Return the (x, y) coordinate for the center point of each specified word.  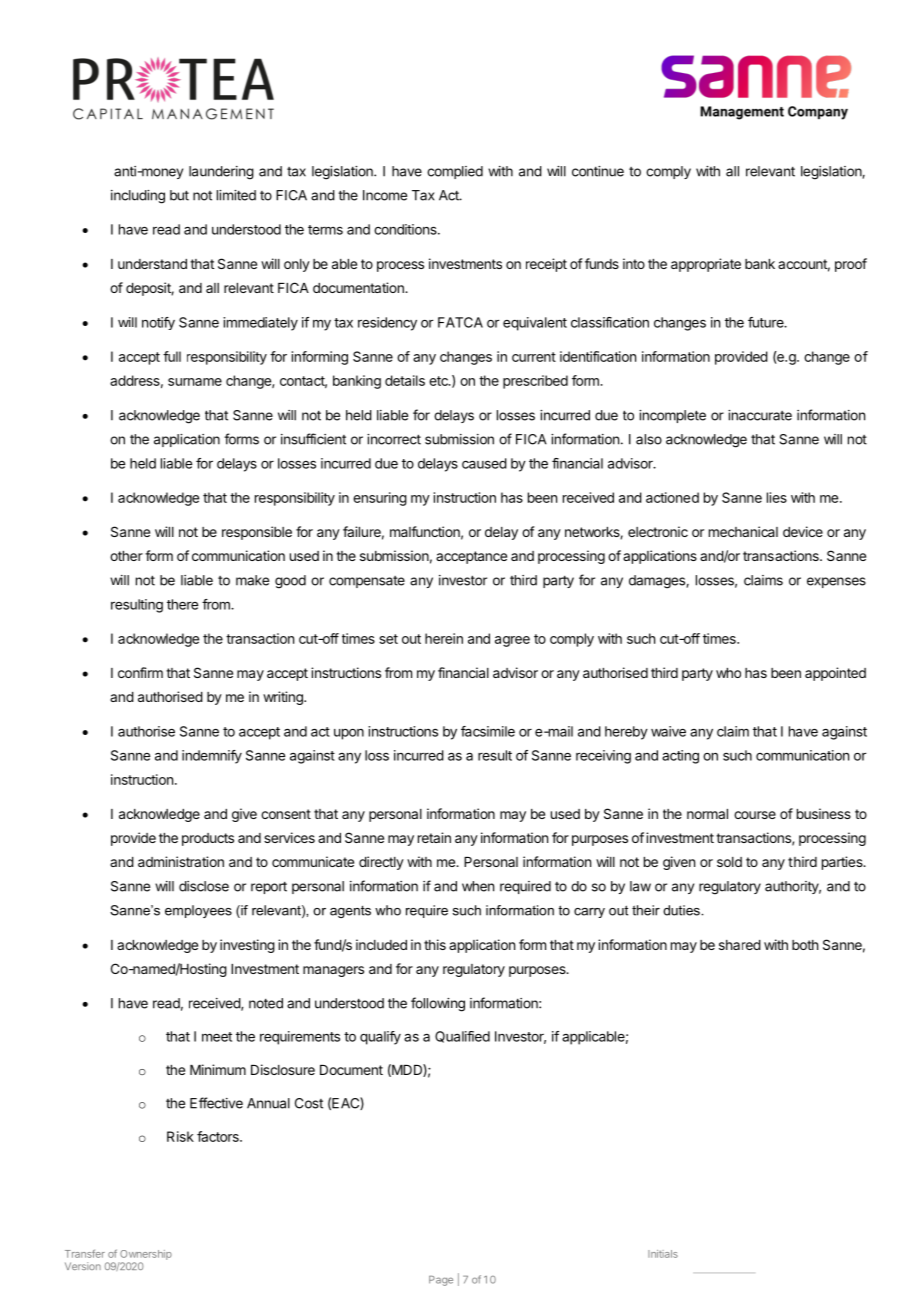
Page (441, 1281)
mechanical (743, 531)
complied (455, 172)
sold (729, 862)
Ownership (146, 1255)
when (478, 886)
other (126, 556)
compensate (367, 582)
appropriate (706, 265)
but (179, 195)
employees (198, 911)
